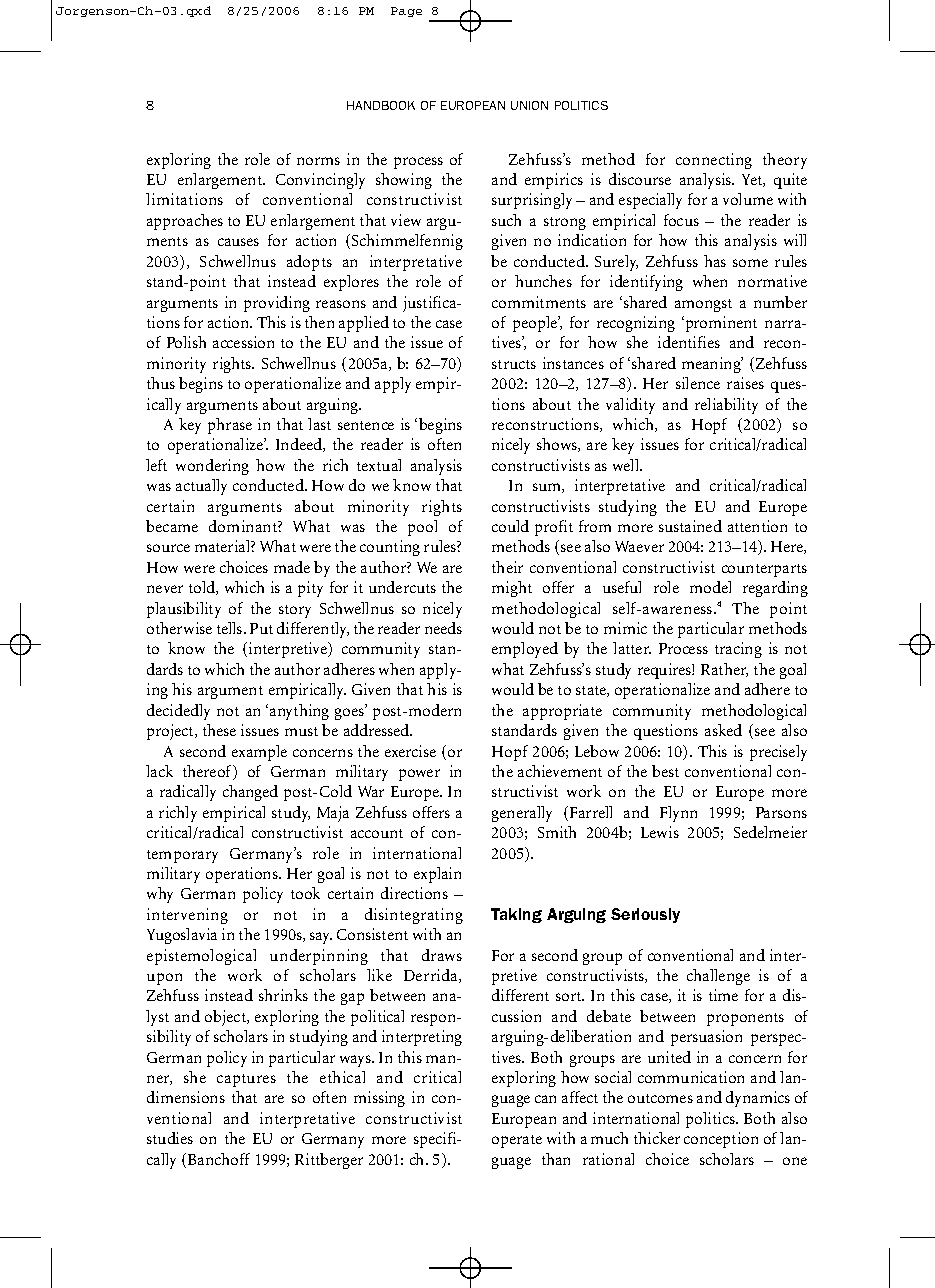  Describe the element at coordinates (710, 587) in the screenshot. I see `model` at that location.
